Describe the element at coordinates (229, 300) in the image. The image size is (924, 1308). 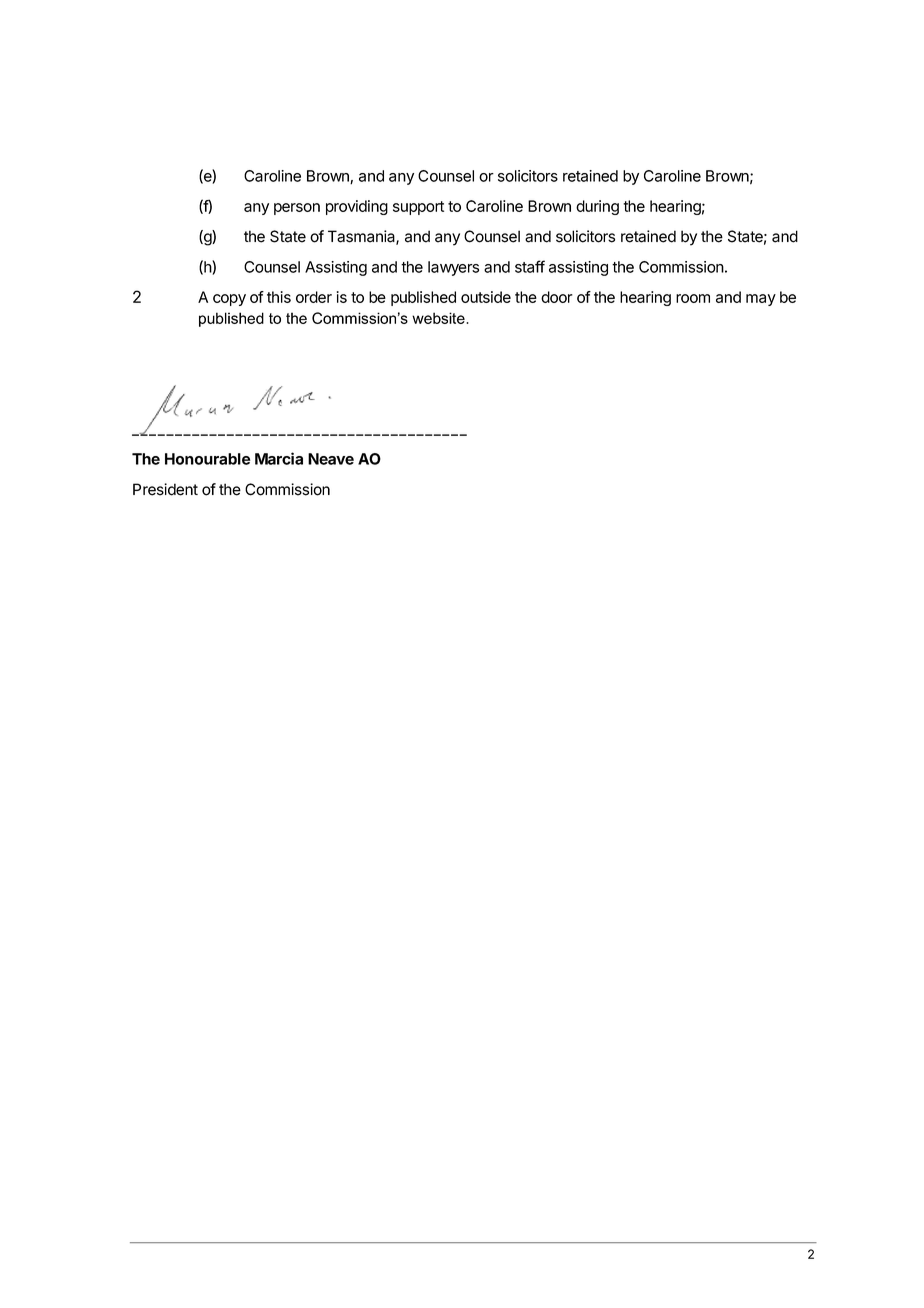
I see `copy` at that location.
